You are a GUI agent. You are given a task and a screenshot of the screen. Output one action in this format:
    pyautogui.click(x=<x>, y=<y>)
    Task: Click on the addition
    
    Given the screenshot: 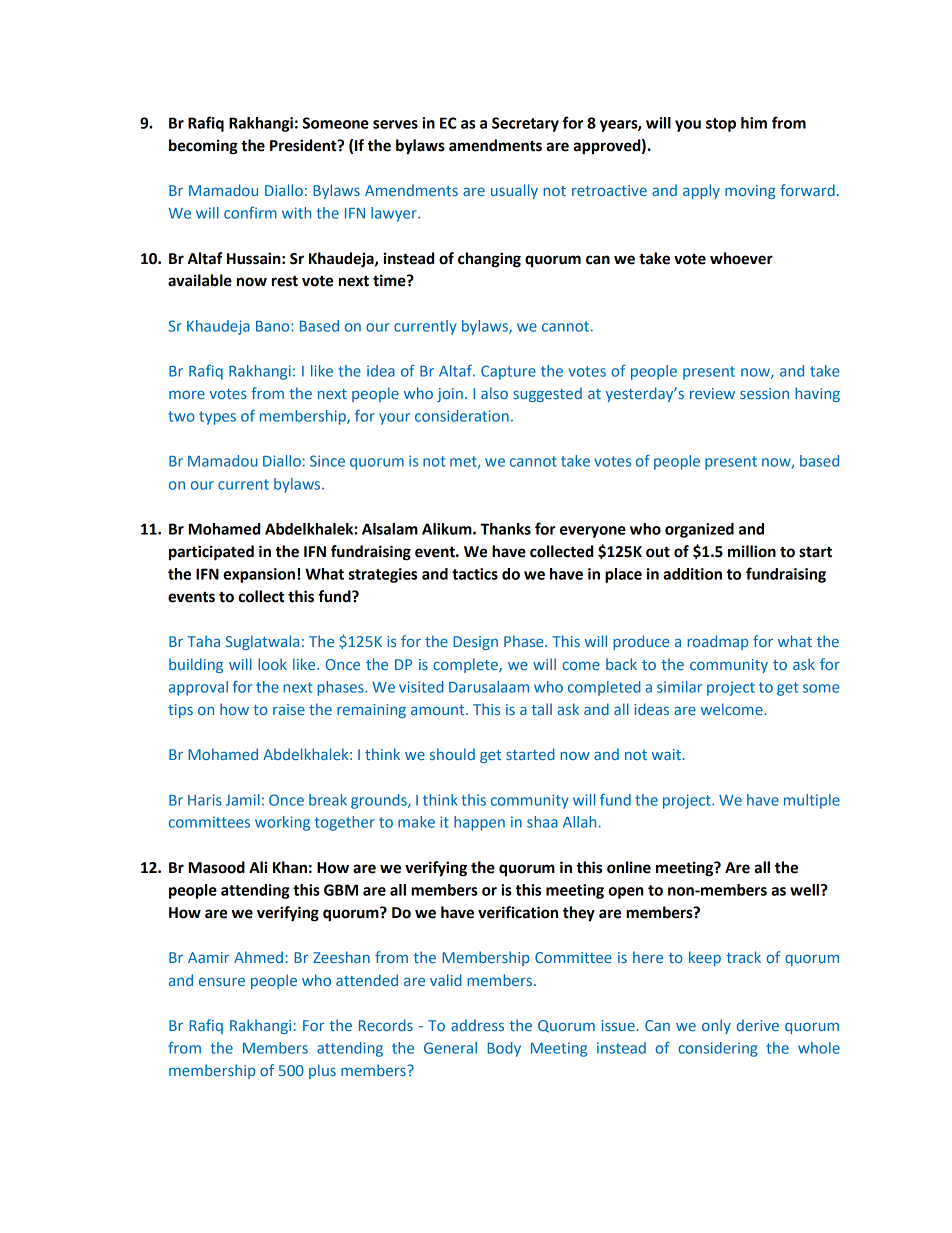 What is the action you would take?
    pyautogui.click(x=692, y=574)
